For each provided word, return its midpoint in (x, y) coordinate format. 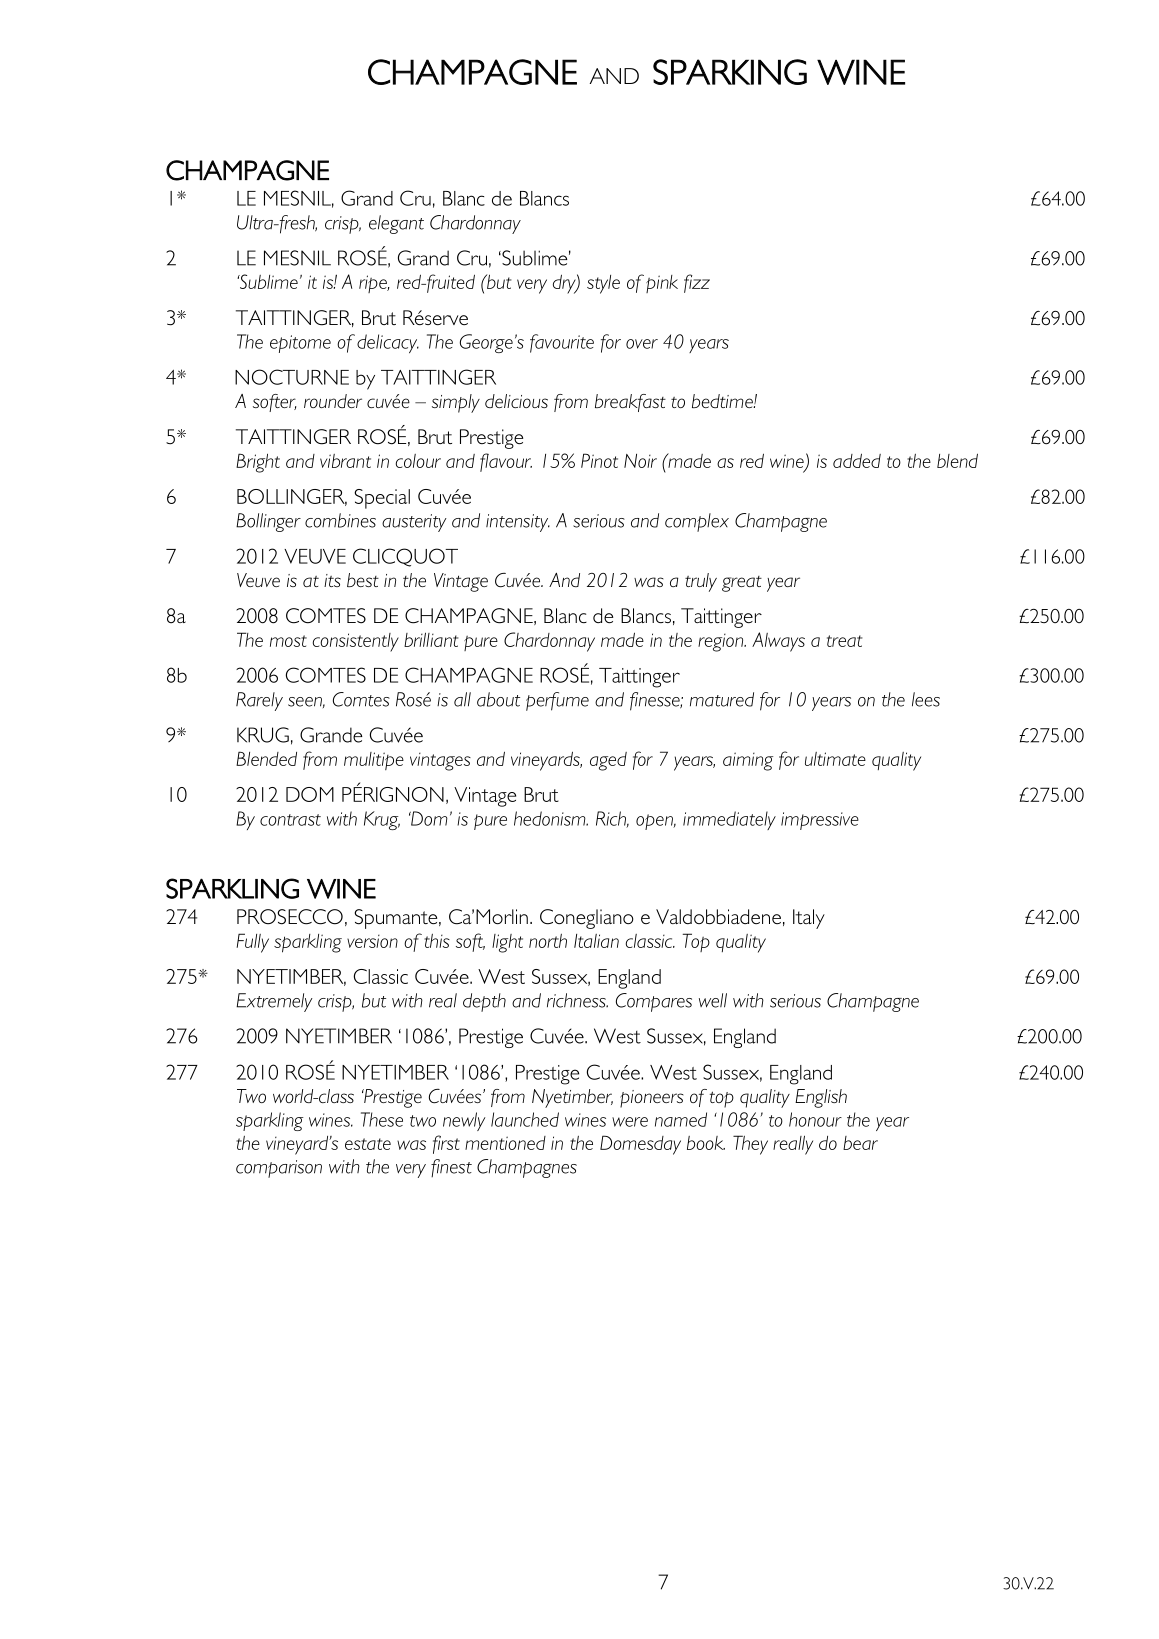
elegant (396, 224)
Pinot (599, 460)
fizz (697, 283)
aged (608, 761)
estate (368, 1144)
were (630, 1122)
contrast (290, 820)
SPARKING (730, 72)
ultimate (835, 759)
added (857, 460)
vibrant (345, 461)
